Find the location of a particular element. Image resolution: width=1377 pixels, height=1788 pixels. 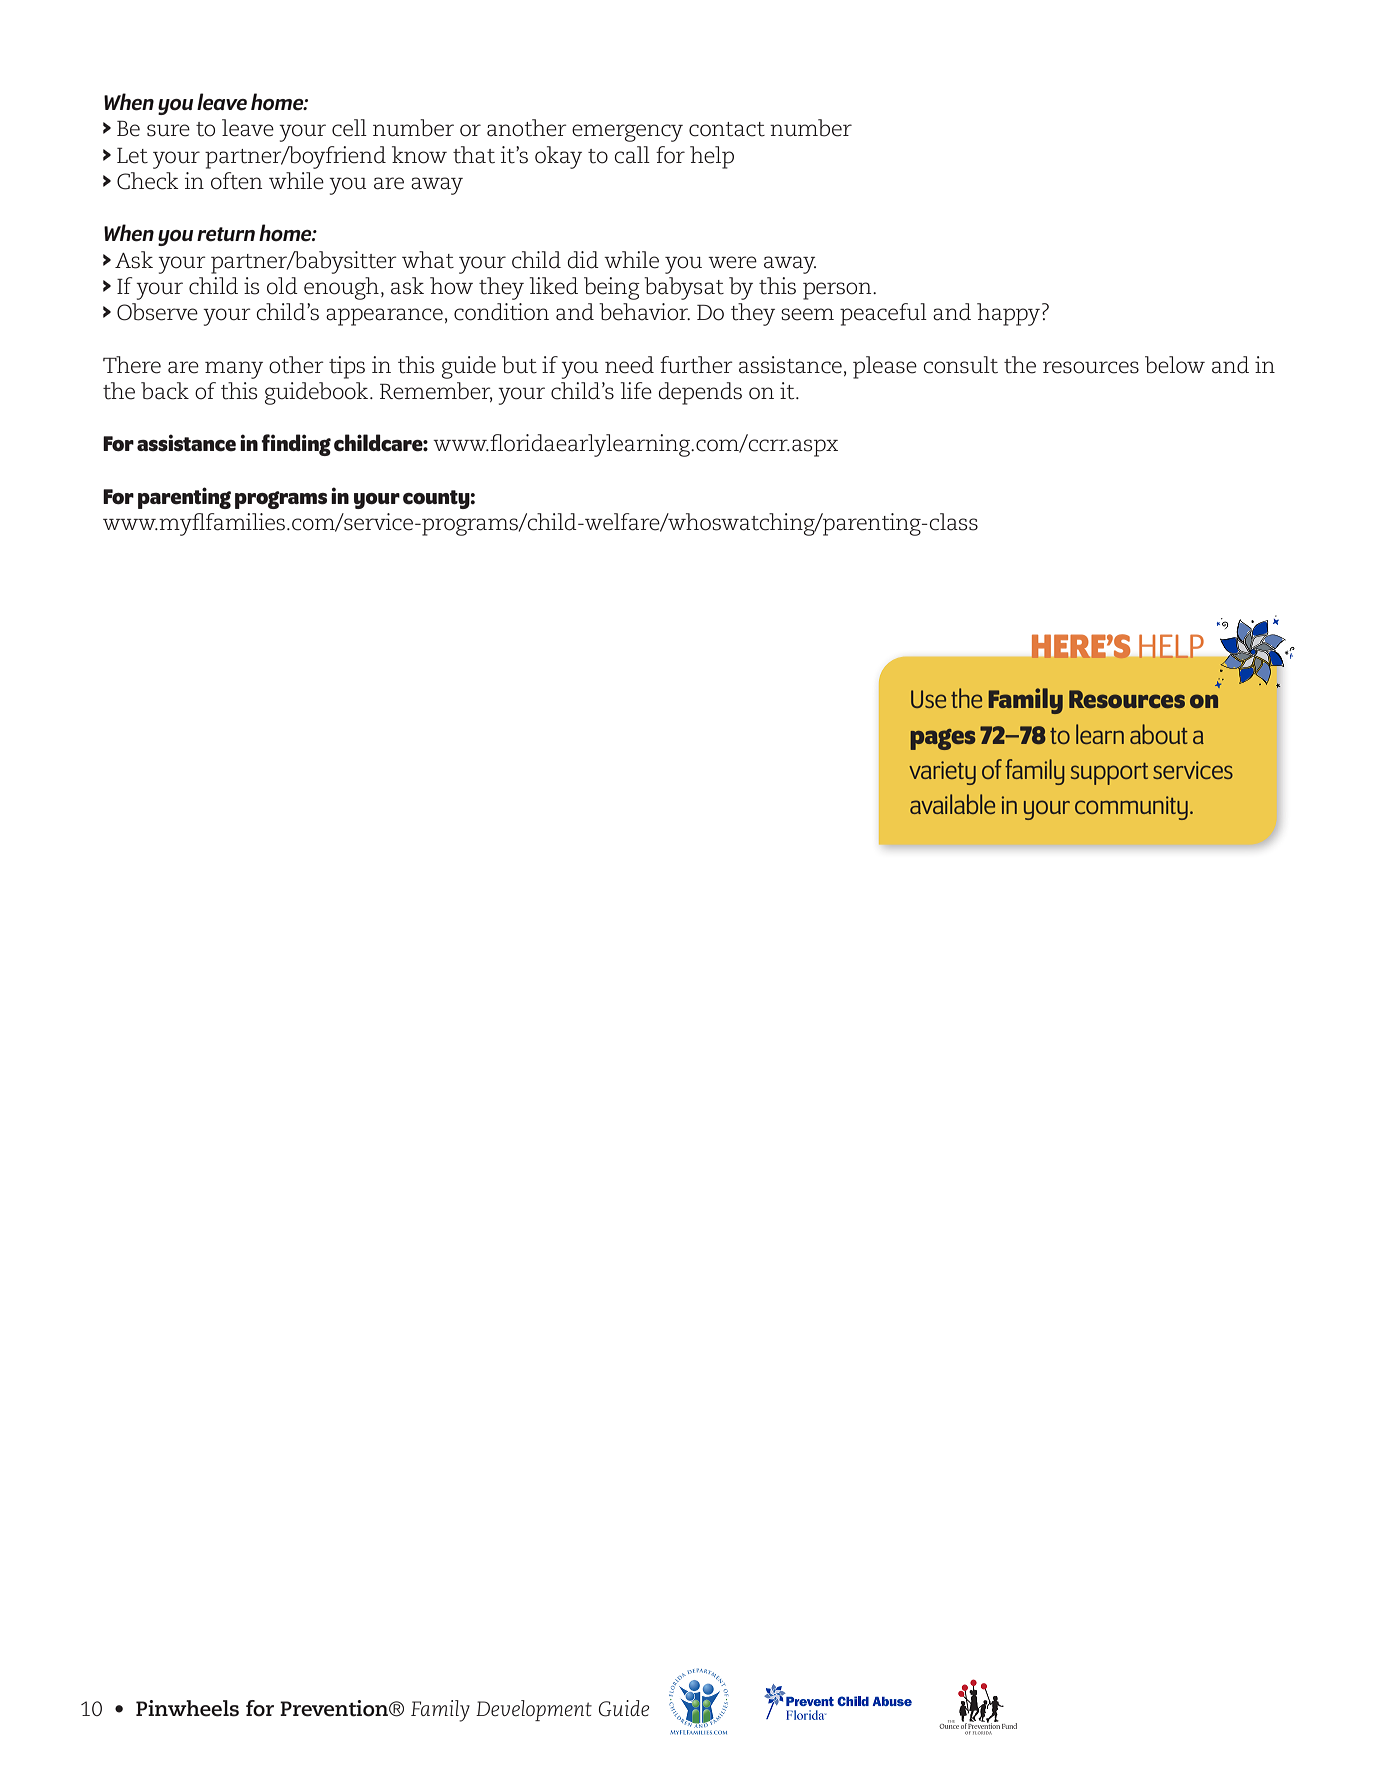

community is located at coordinates (1131, 808).
